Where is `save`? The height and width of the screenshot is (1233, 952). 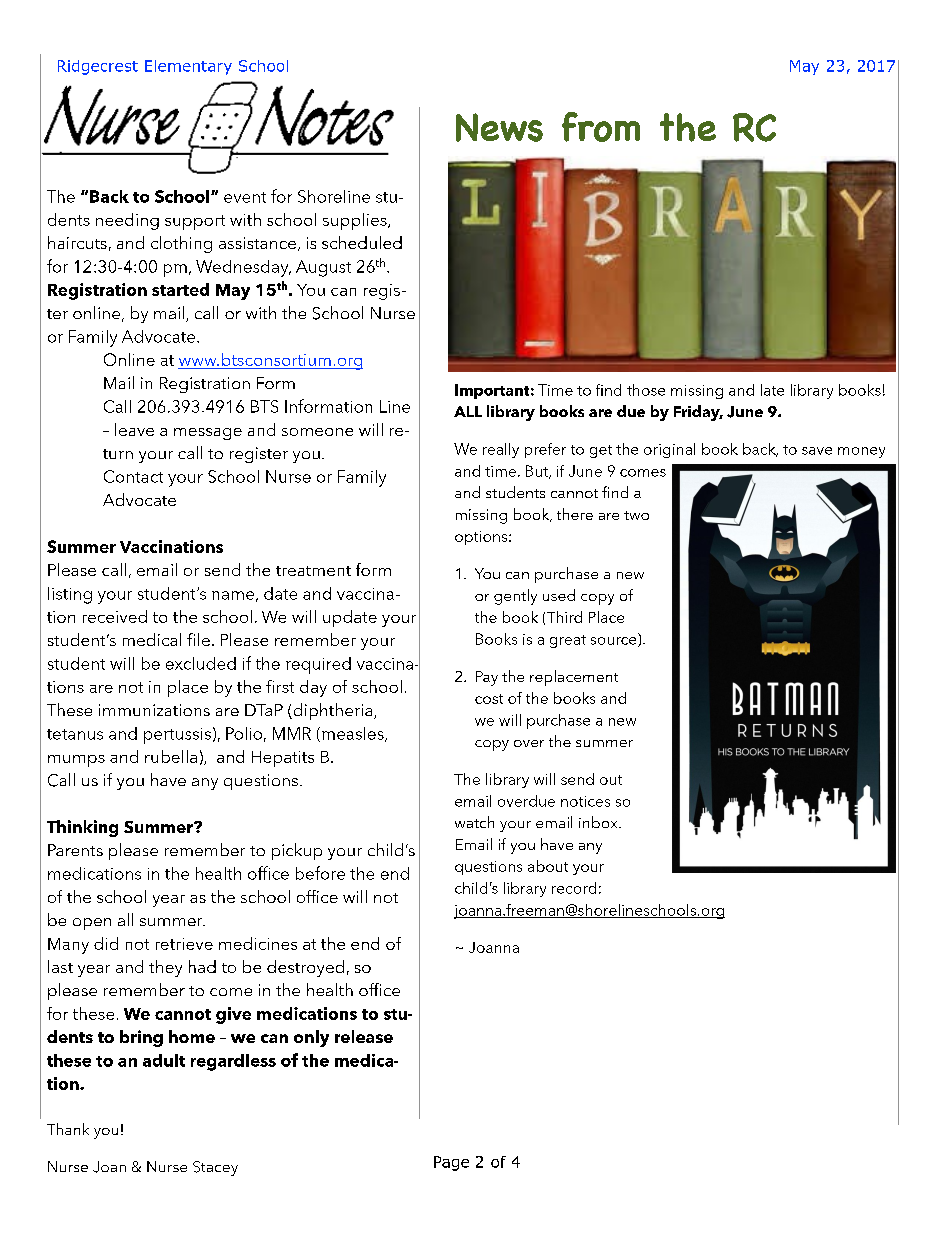 save is located at coordinates (817, 451).
